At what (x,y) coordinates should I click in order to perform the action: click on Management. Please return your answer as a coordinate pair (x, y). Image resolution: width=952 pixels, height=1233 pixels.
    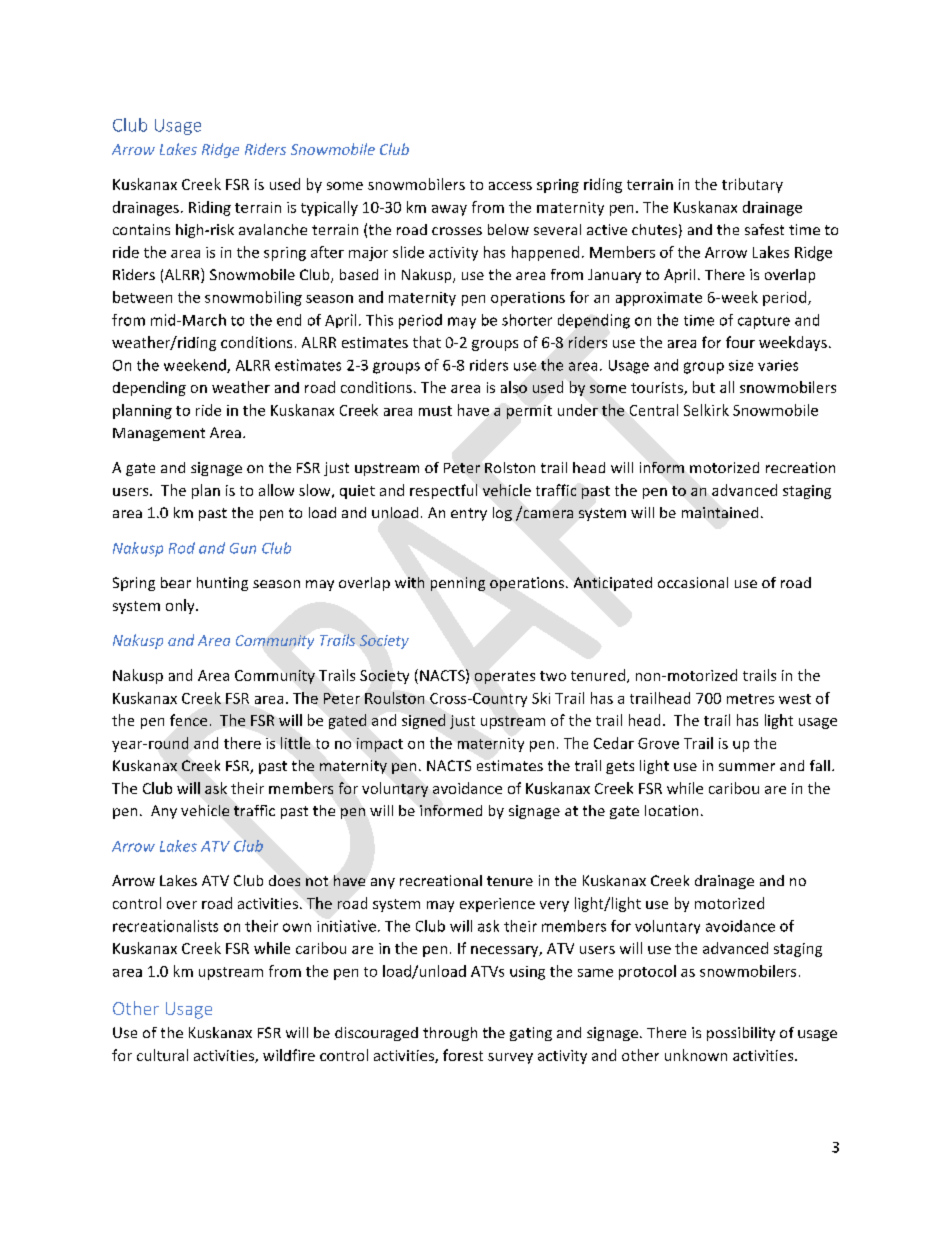
    Looking at the image, I should click on (159, 434).
